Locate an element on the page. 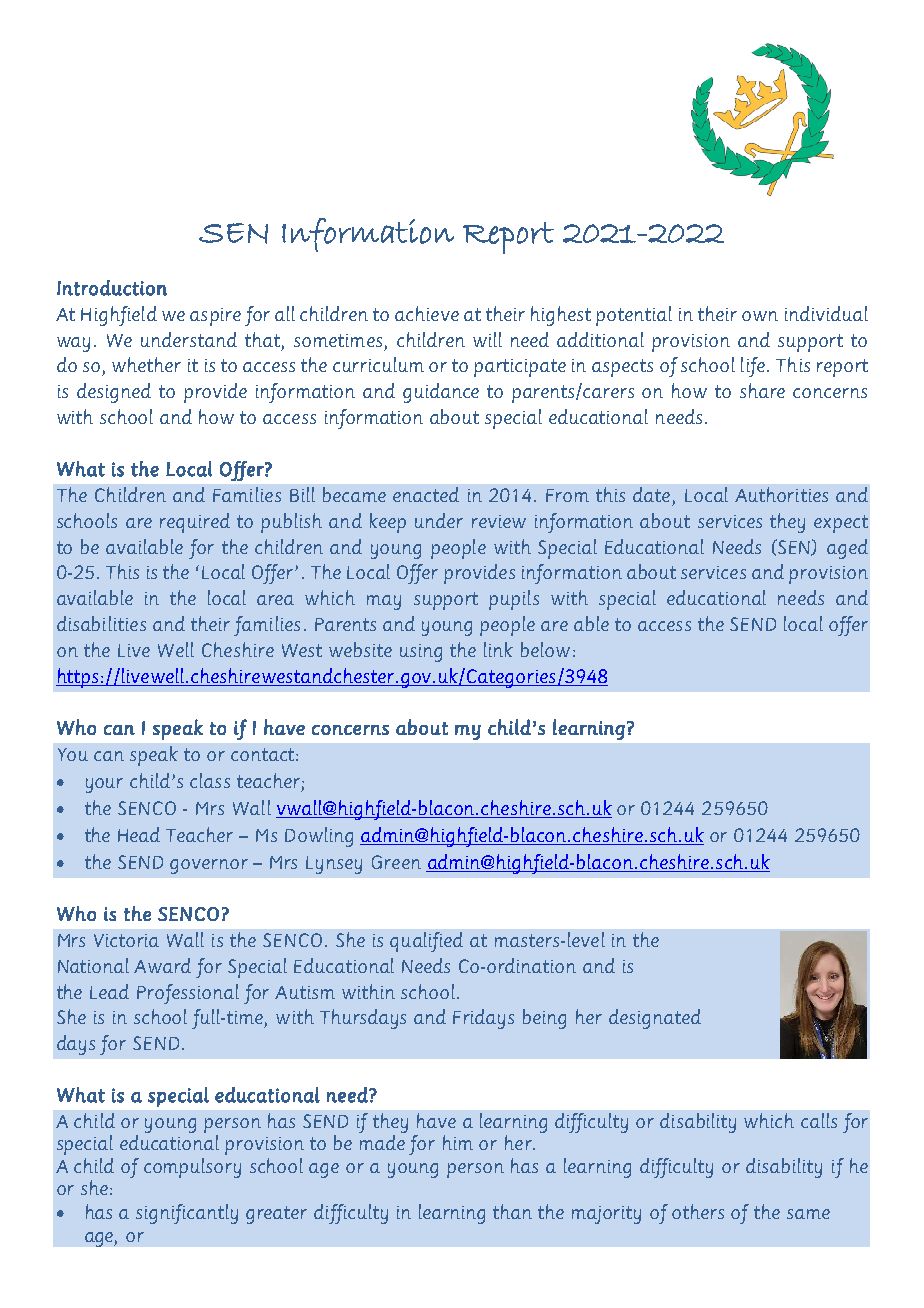 This image has height=1308, width=924. review is located at coordinates (499, 521).
